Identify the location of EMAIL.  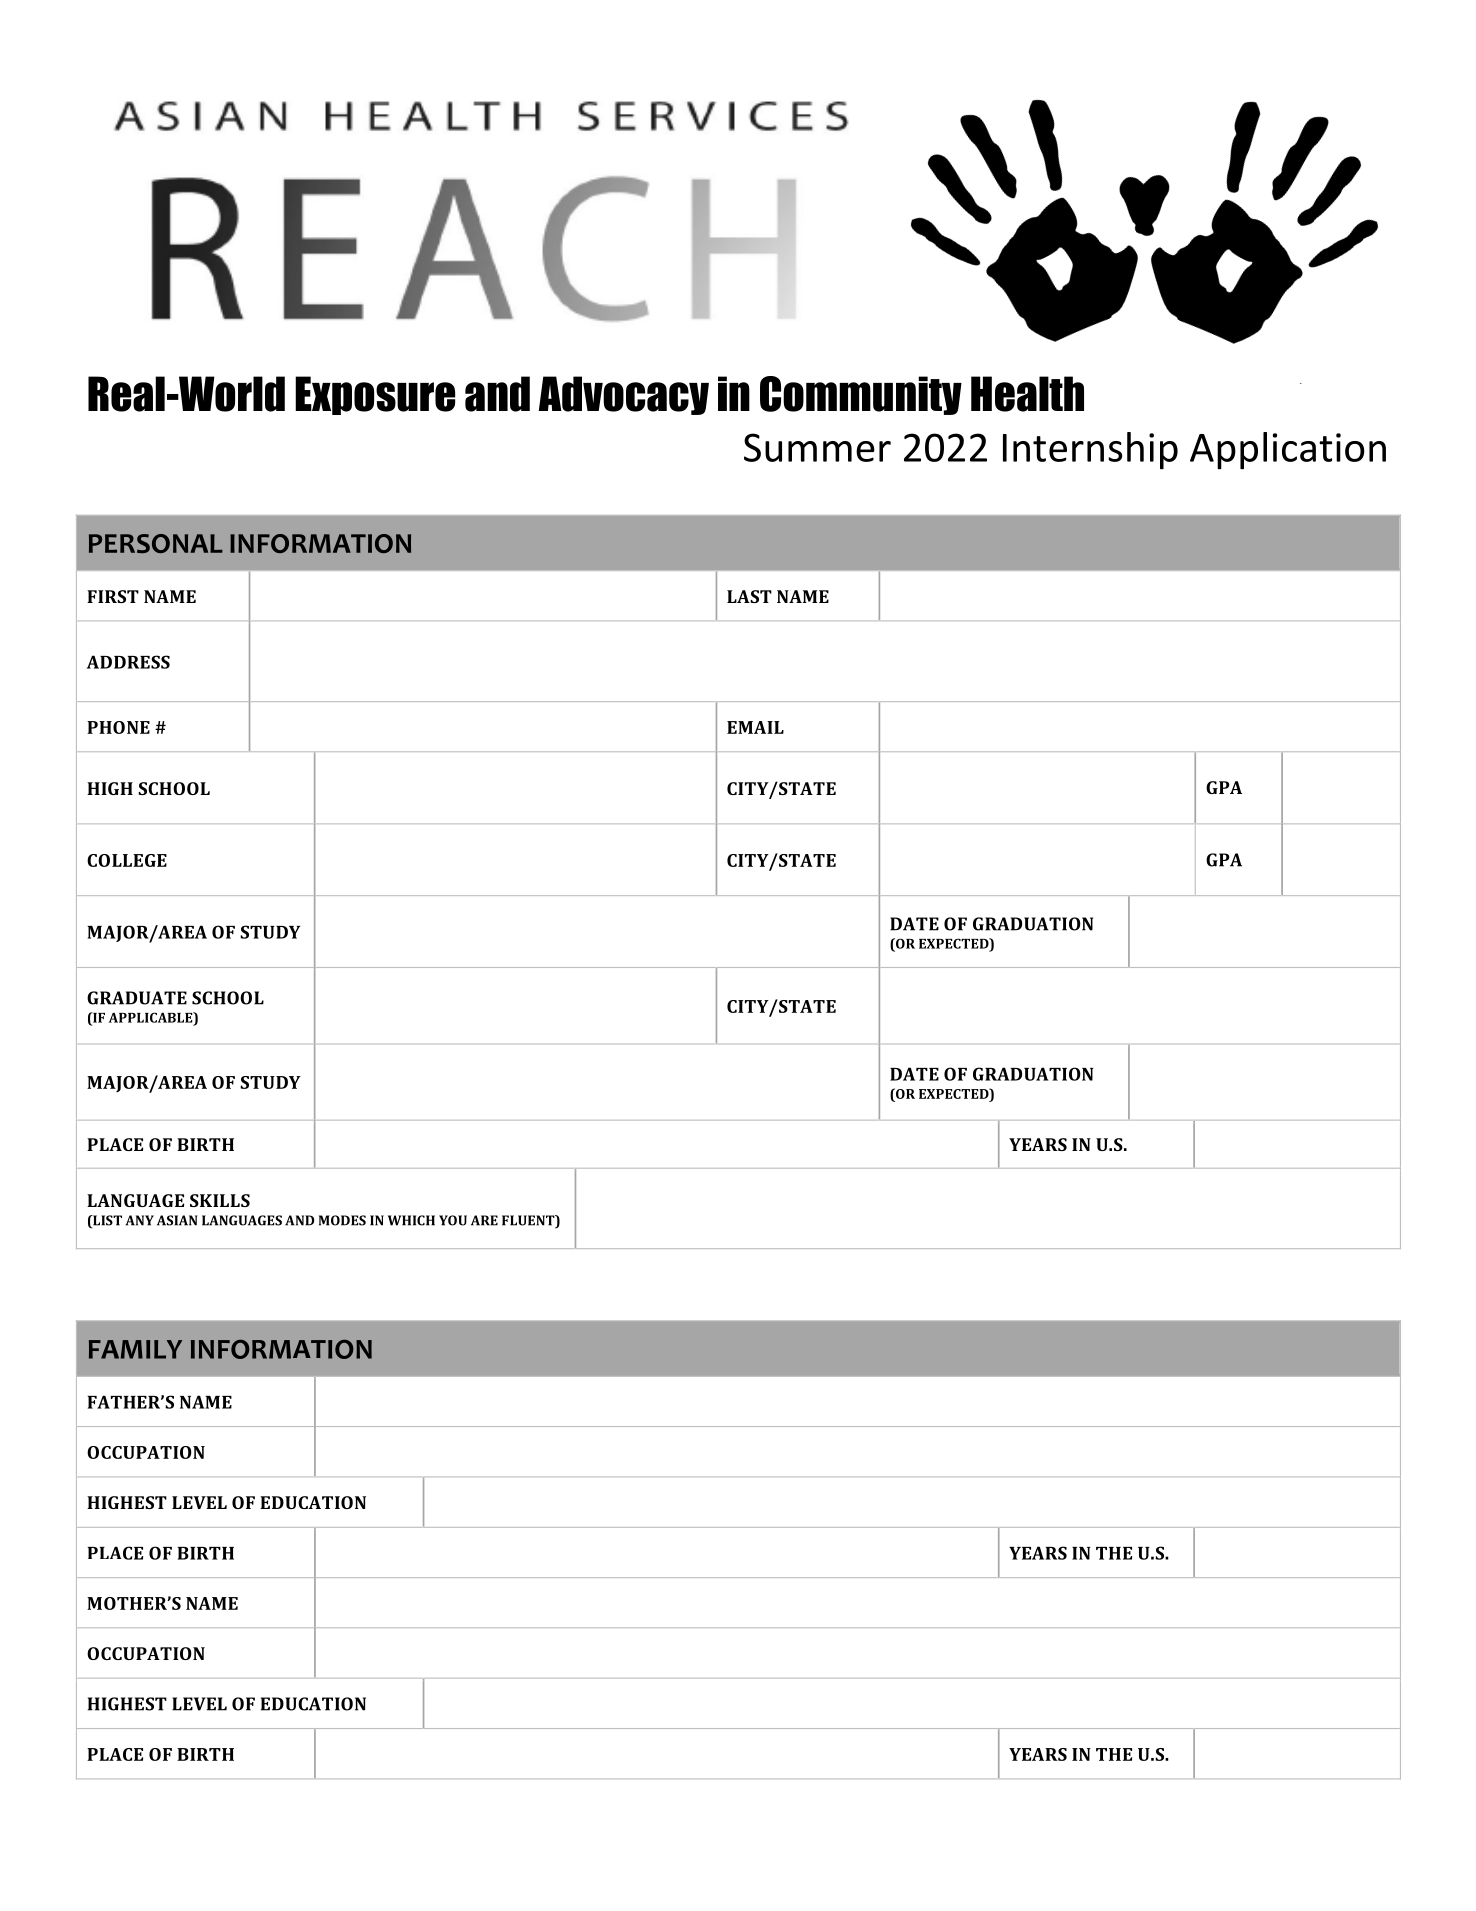
(755, 727).
